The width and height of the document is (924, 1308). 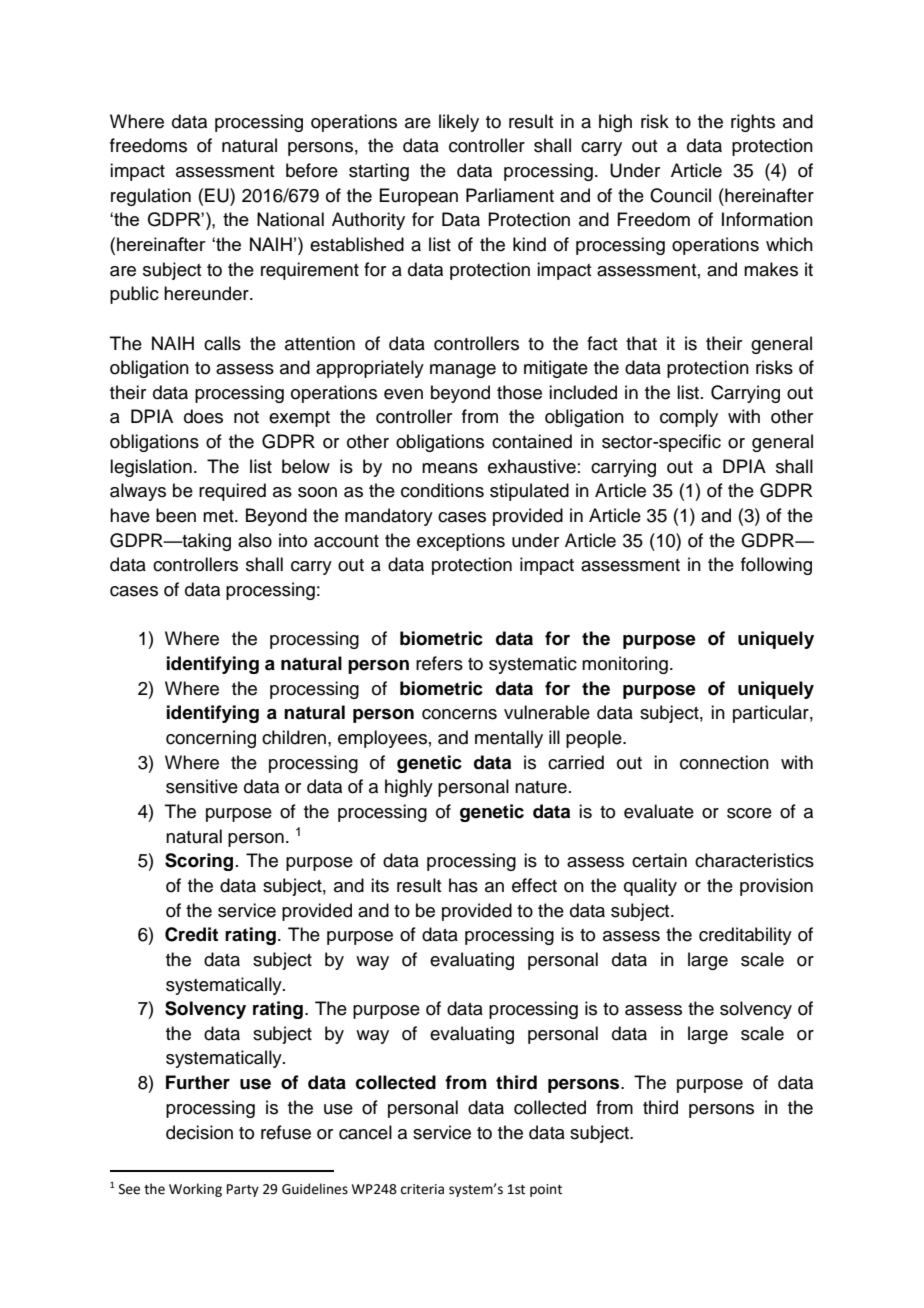 I want to click on required, so click(x=232, y=492).
